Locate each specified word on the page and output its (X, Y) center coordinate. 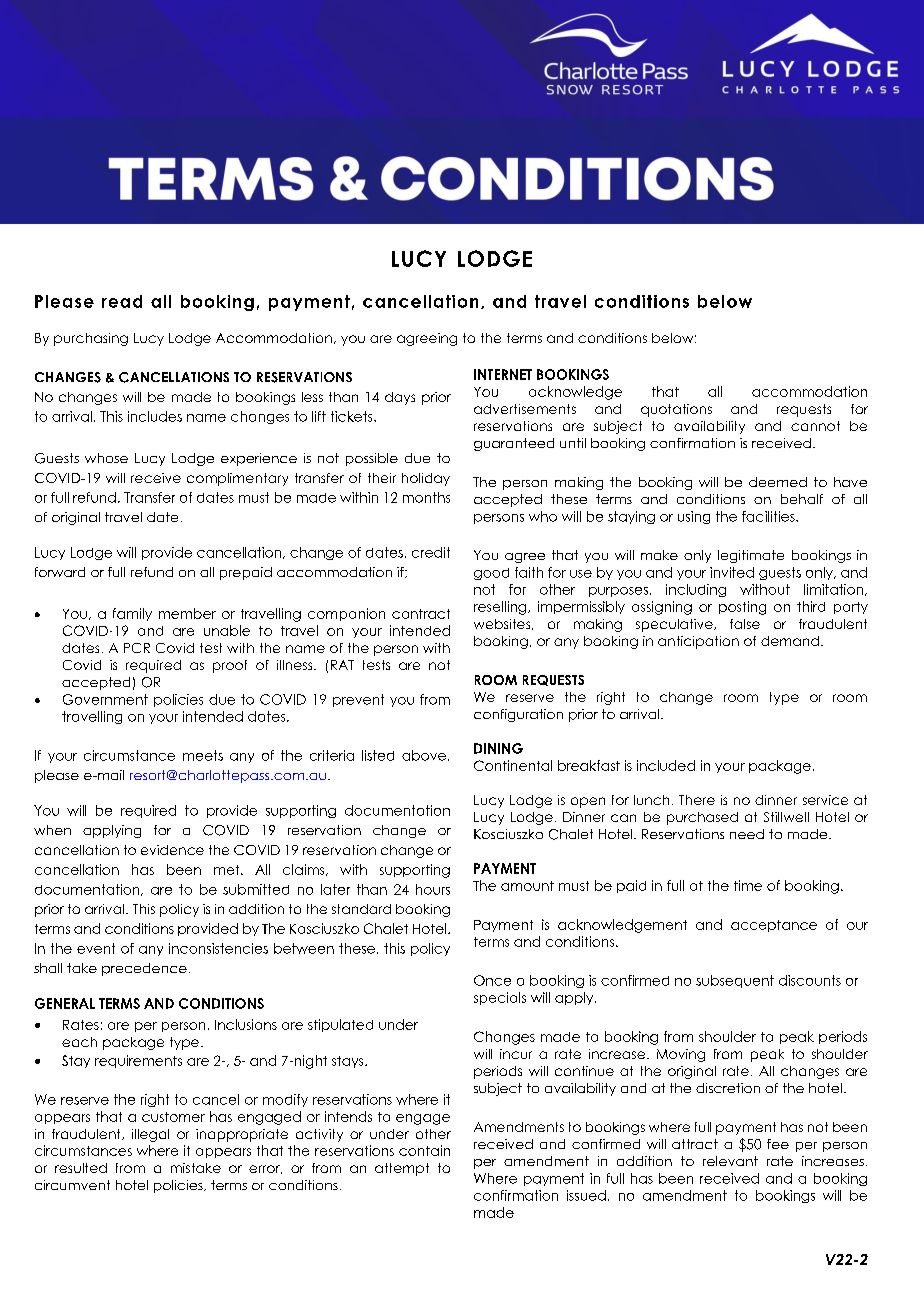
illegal (150, 1135)
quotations (676, 410)
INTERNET (503, 374)
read (122, 301)
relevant (730, 1161)
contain (424, 1150)
